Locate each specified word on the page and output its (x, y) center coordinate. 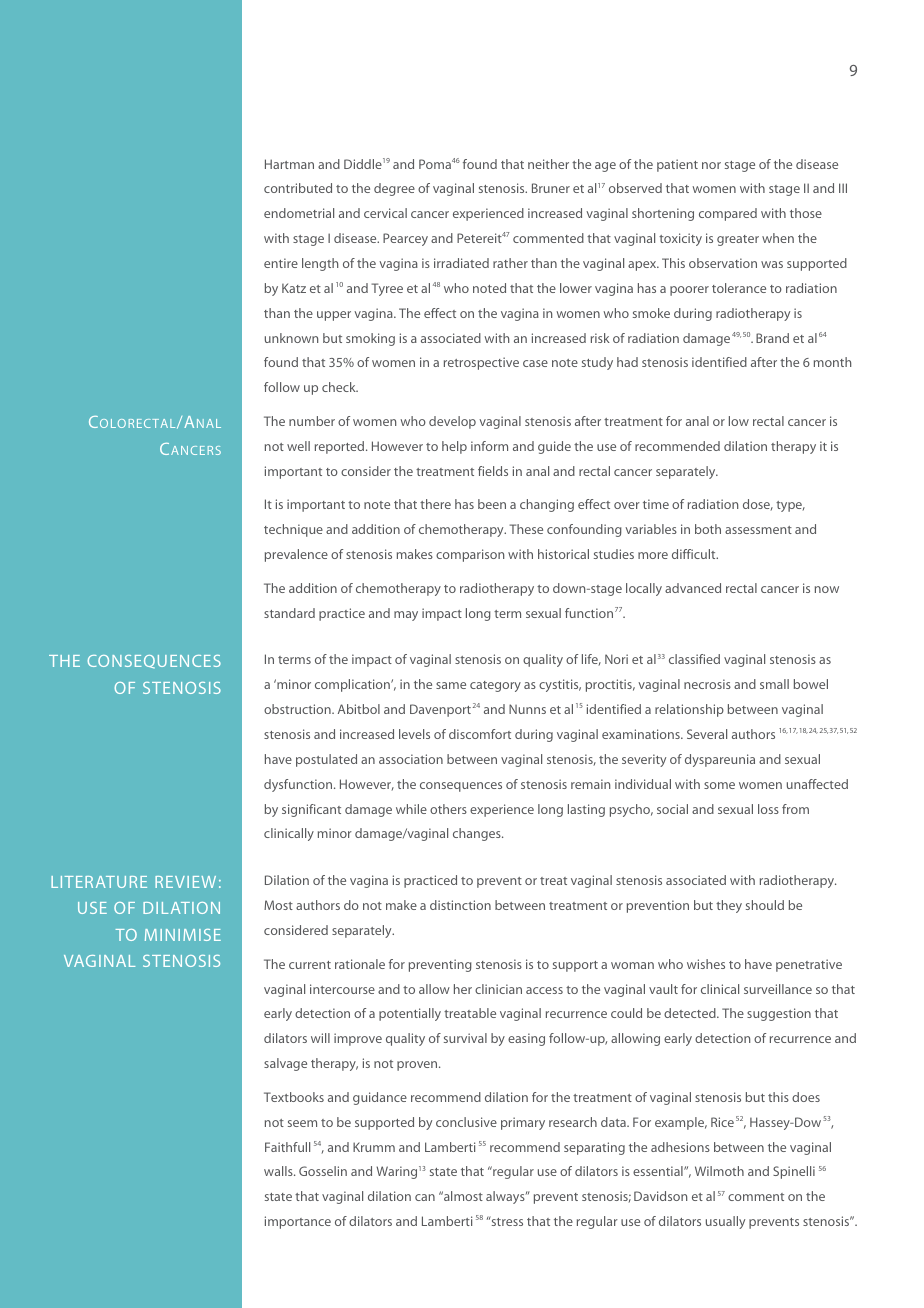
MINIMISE (183, 935)
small (774, 684)
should (765, 905)
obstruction (298, 709)
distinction (460, 905)
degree (394, 189)
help (454, 447)
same (451, 685)
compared (728, 214)
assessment (758, 530)
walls (279, 1171)
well (298, 446)
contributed (298, 188)
